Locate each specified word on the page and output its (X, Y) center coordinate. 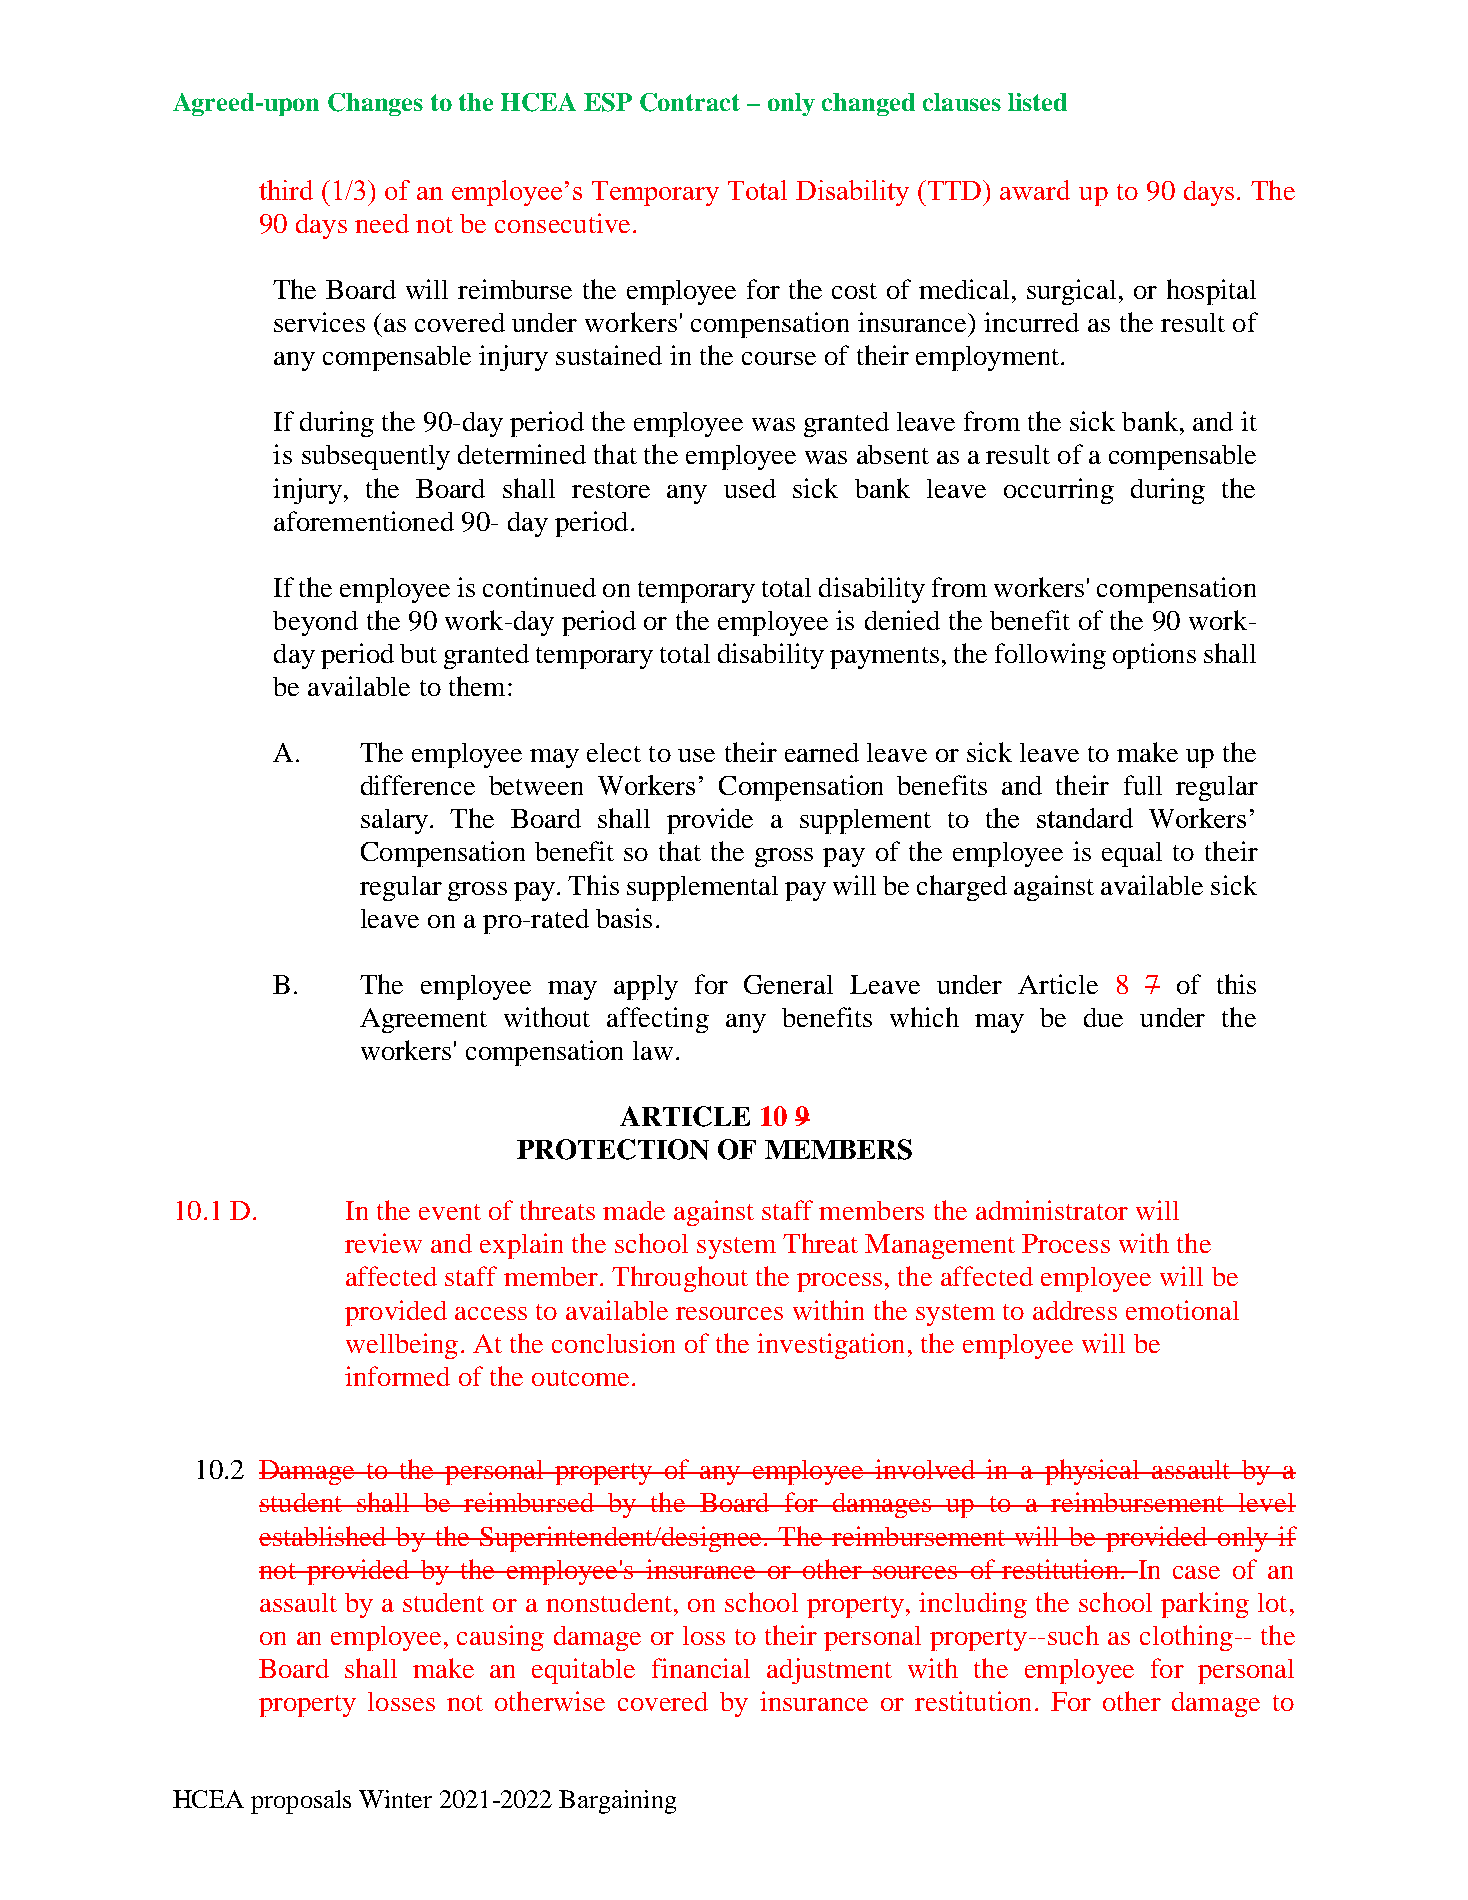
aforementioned (364, 521)
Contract (690, 102)
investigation (830, 1346)
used (750, 488)
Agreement (423, 1020)
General (788, 984)
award (1035, 190)
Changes (375, 104)
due (1103, 1017)
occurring (1059, 491)
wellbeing (402, 1346)
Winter (395, 1799)
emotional (1182, 1310)
